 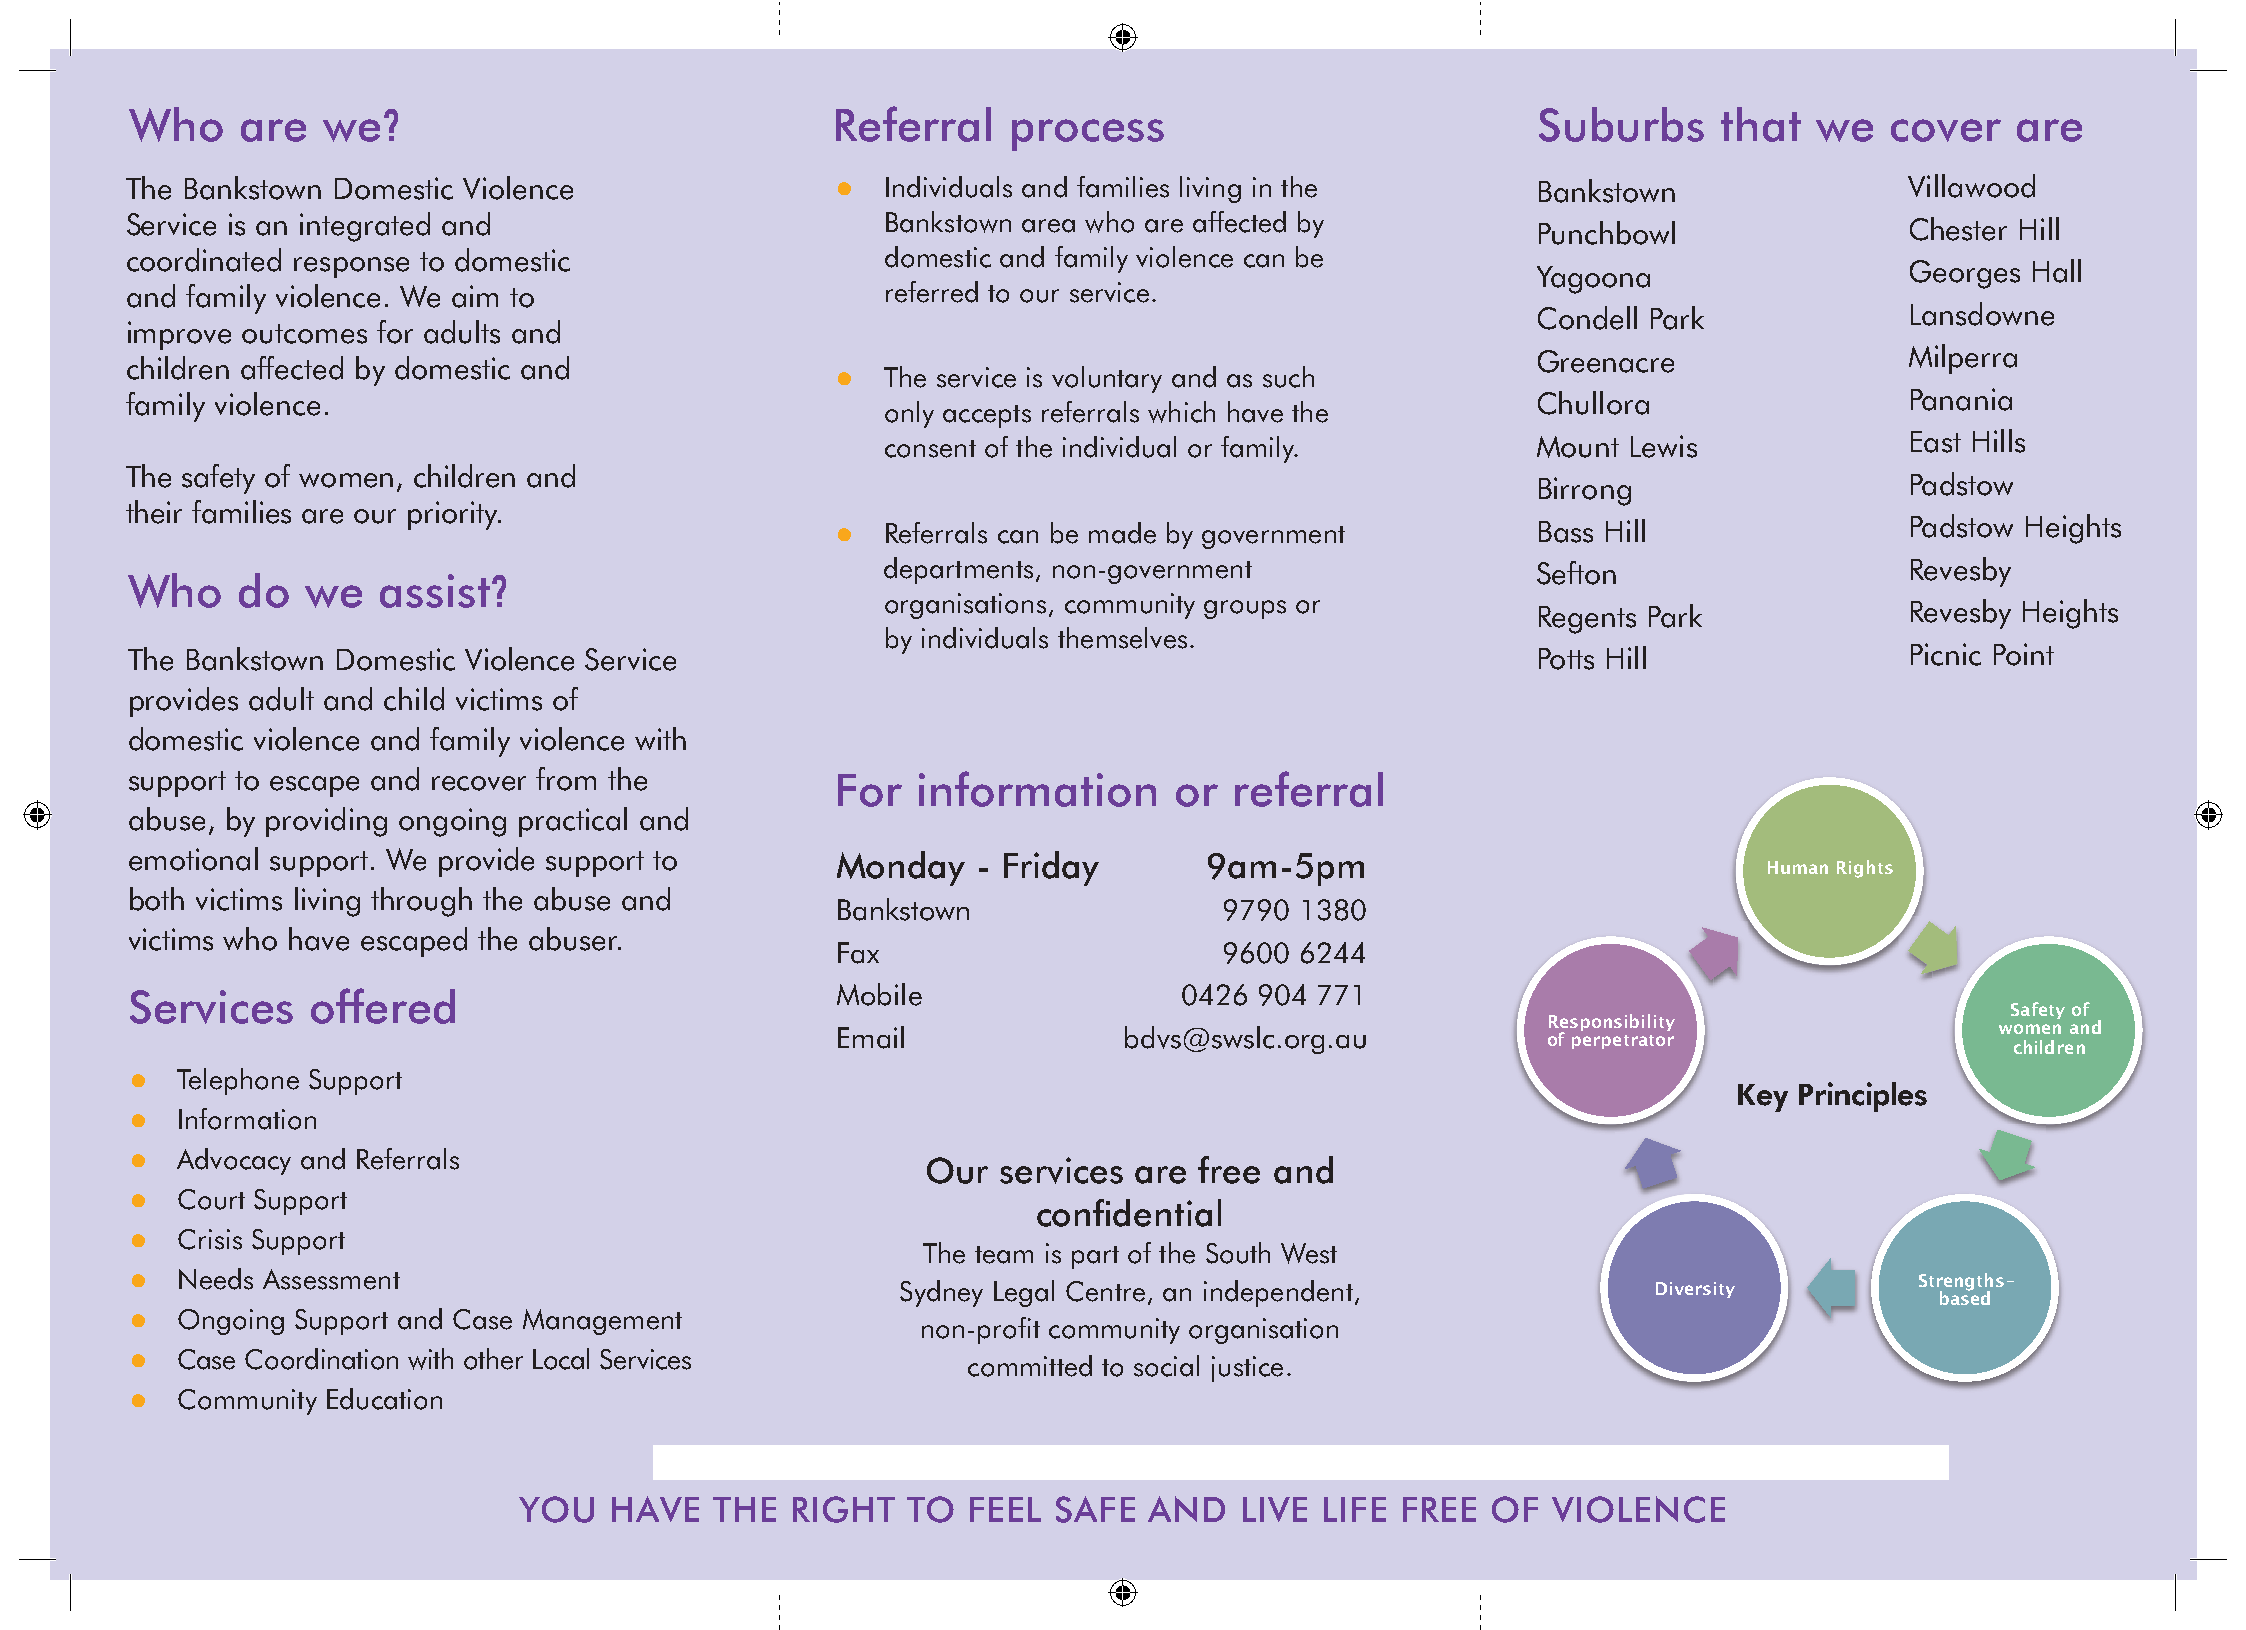 I want to click on Principles, so click(x=1863, y=1097).
